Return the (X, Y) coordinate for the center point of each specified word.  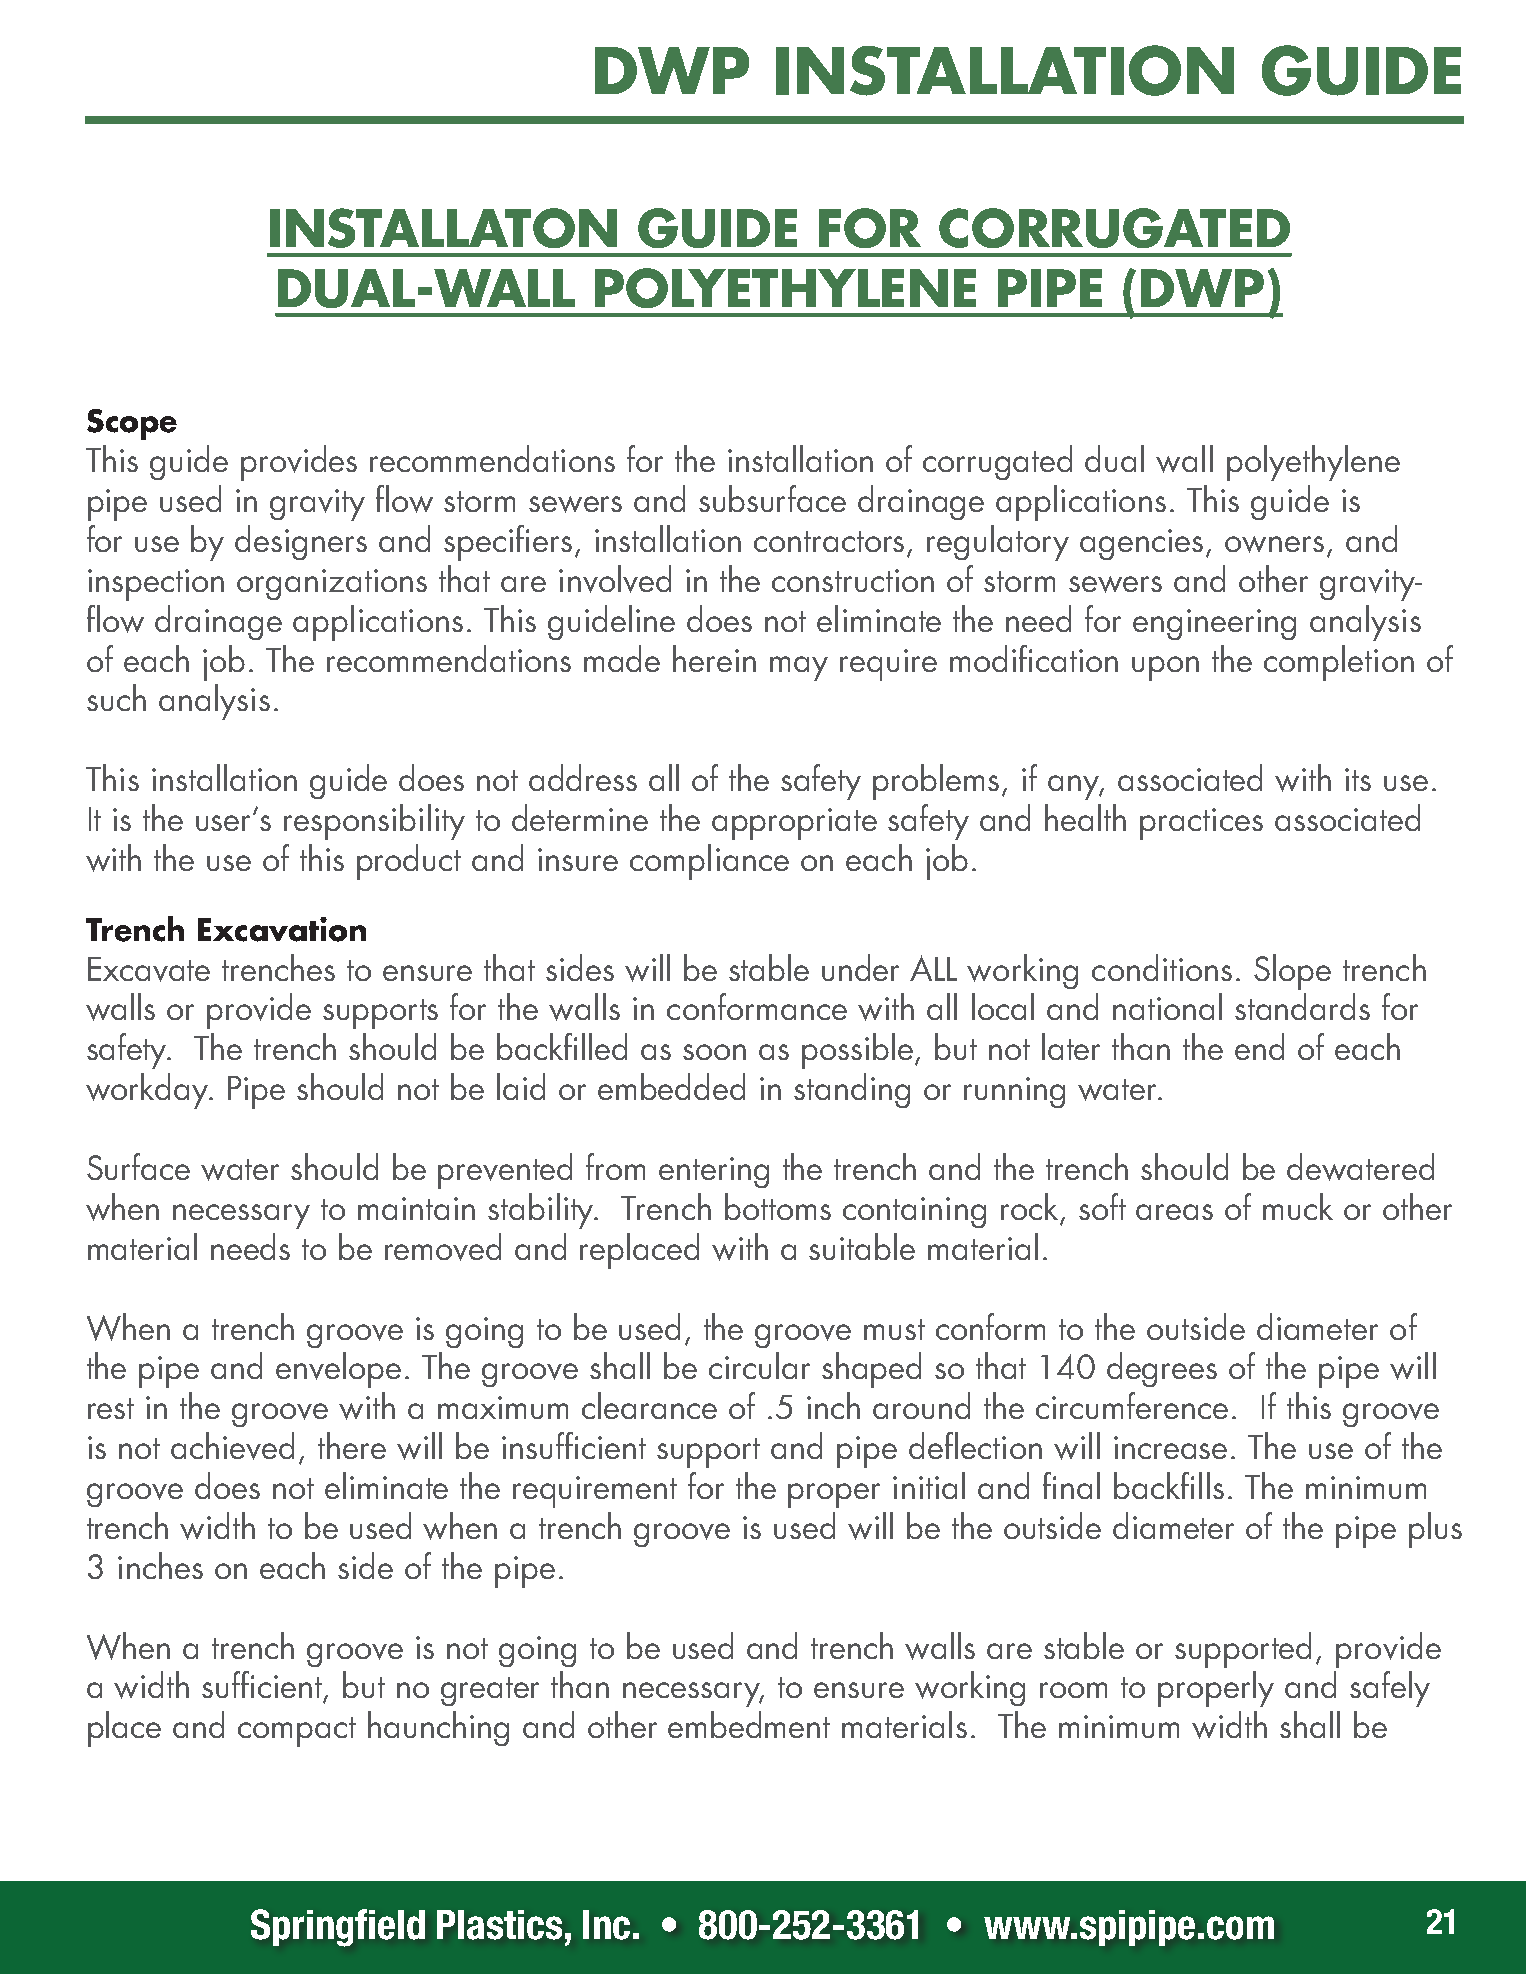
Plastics (499, 1925)
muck (1298, 1206)
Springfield (338, 1928)
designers (301, 542)
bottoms (778, 1206)
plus (1435, 1530)
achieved (232, 1446)
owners (1274, 544)
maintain (416, 1208)
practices (1201, 824)
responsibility (374, 822)
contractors (829, 541)
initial (929, 1485)
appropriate (794, 824)
